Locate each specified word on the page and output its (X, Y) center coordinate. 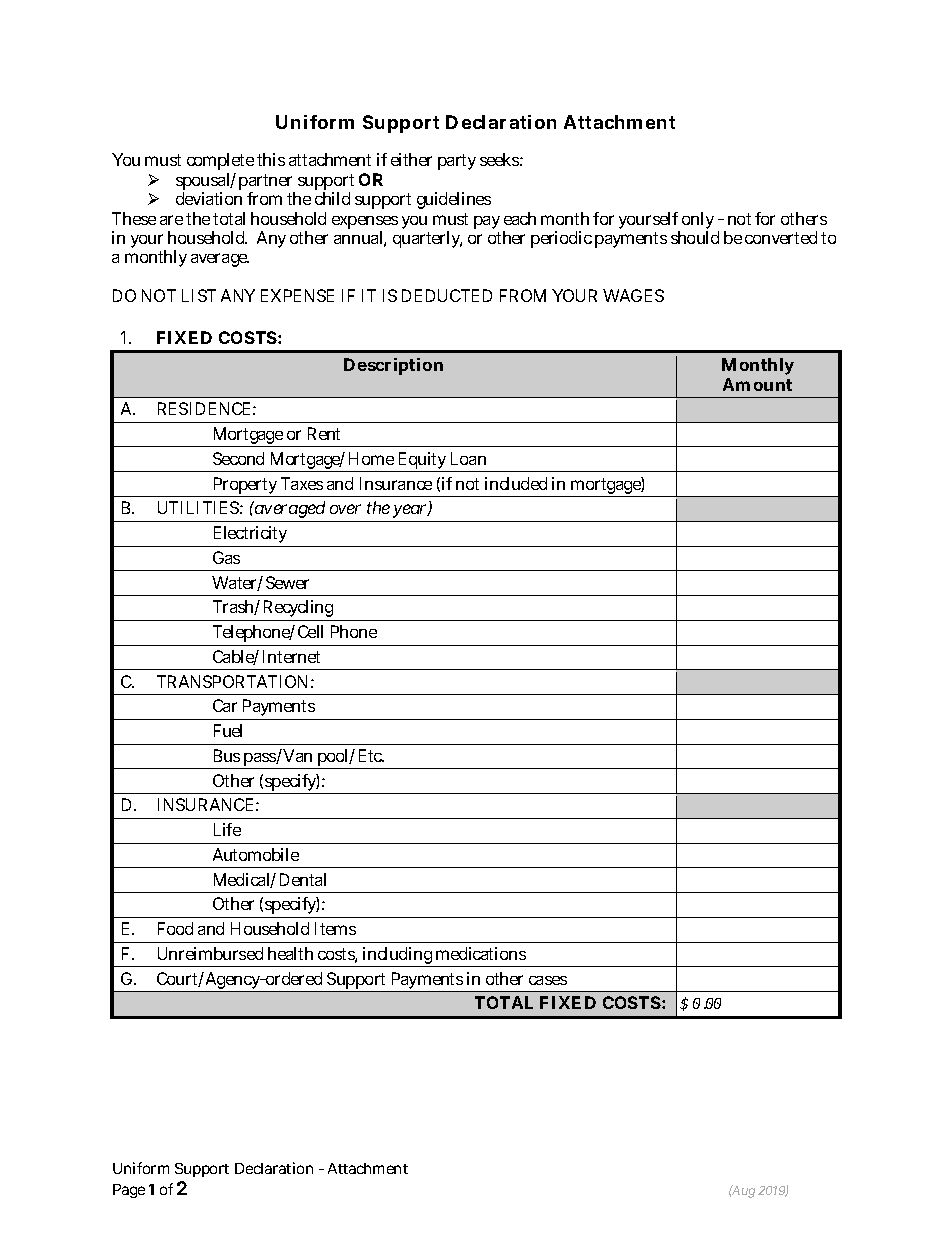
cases (548, 980)
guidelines (454, 200)
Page (129, 1191)
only (700, 222)
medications (481, 953)
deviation (212, 198)
